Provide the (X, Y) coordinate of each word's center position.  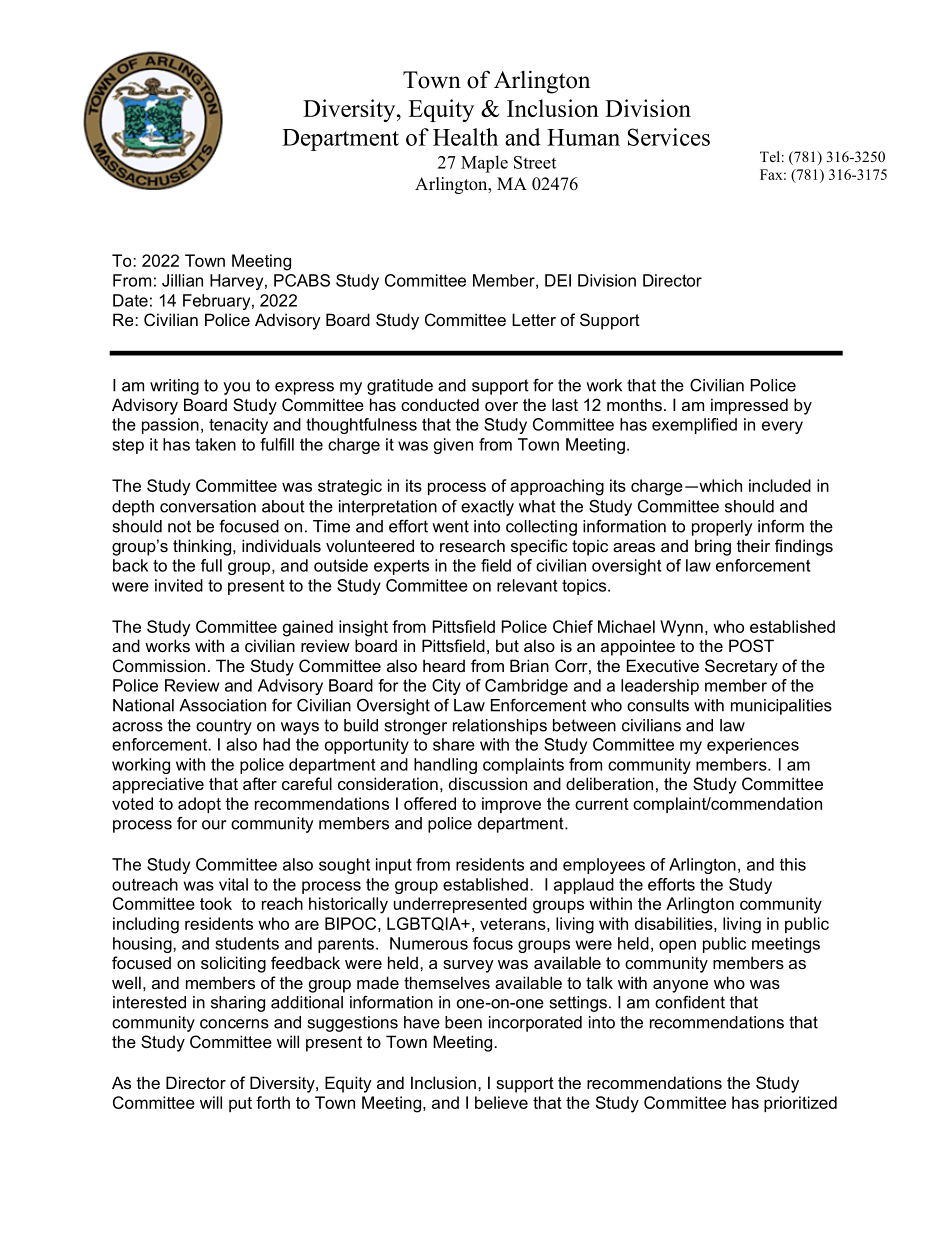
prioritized (800, 1104)
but (507, 645)
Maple (484, 164)
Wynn (681, 628)
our (214, 825)
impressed (749, 406)
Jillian (182, 280)
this (793, 864)
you (236, 388)
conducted (440, 404)
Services (669, 137)
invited (179, 585)
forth (273, 1102)
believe (501, 1102)
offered (430, 803)
